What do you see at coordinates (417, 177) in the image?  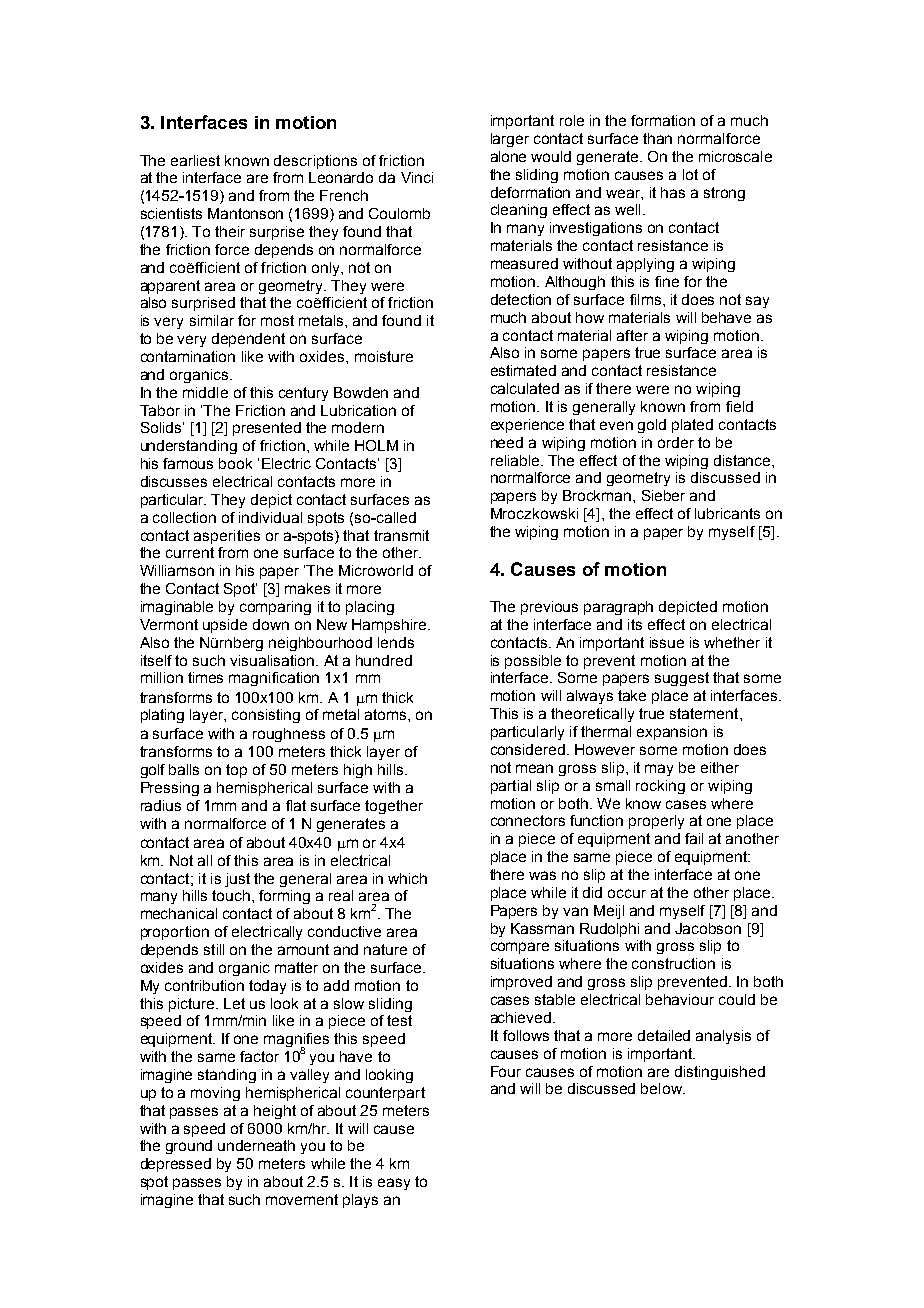 I see `Vinci` at bounding box center [417, 177].
